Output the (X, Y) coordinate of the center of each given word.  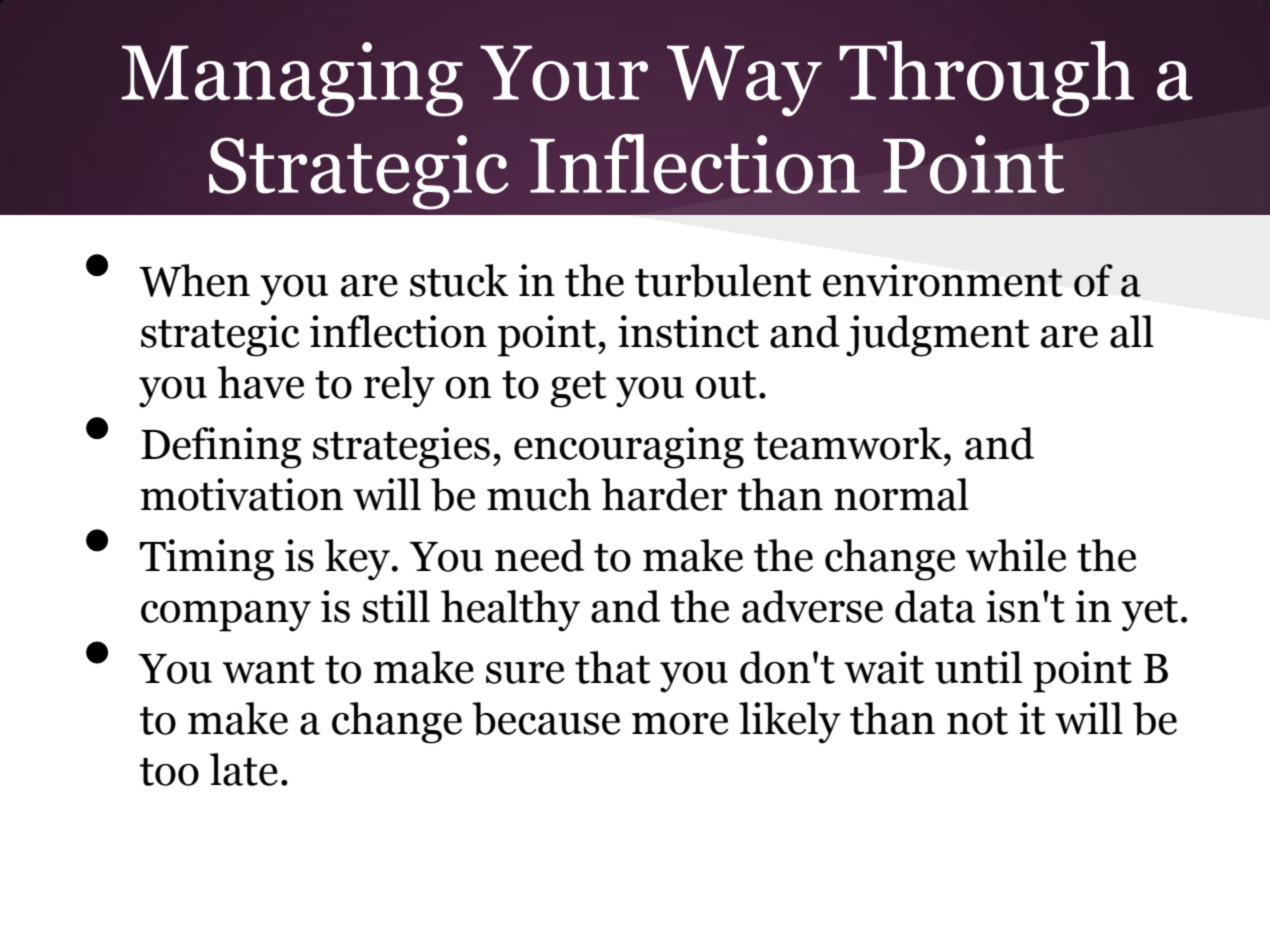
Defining (221, 448)
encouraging (629, 448)
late (244, 769)
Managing (292, 79)
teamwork (849, 443)
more (680, 724)
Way (744, 81)
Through (986, 79)
